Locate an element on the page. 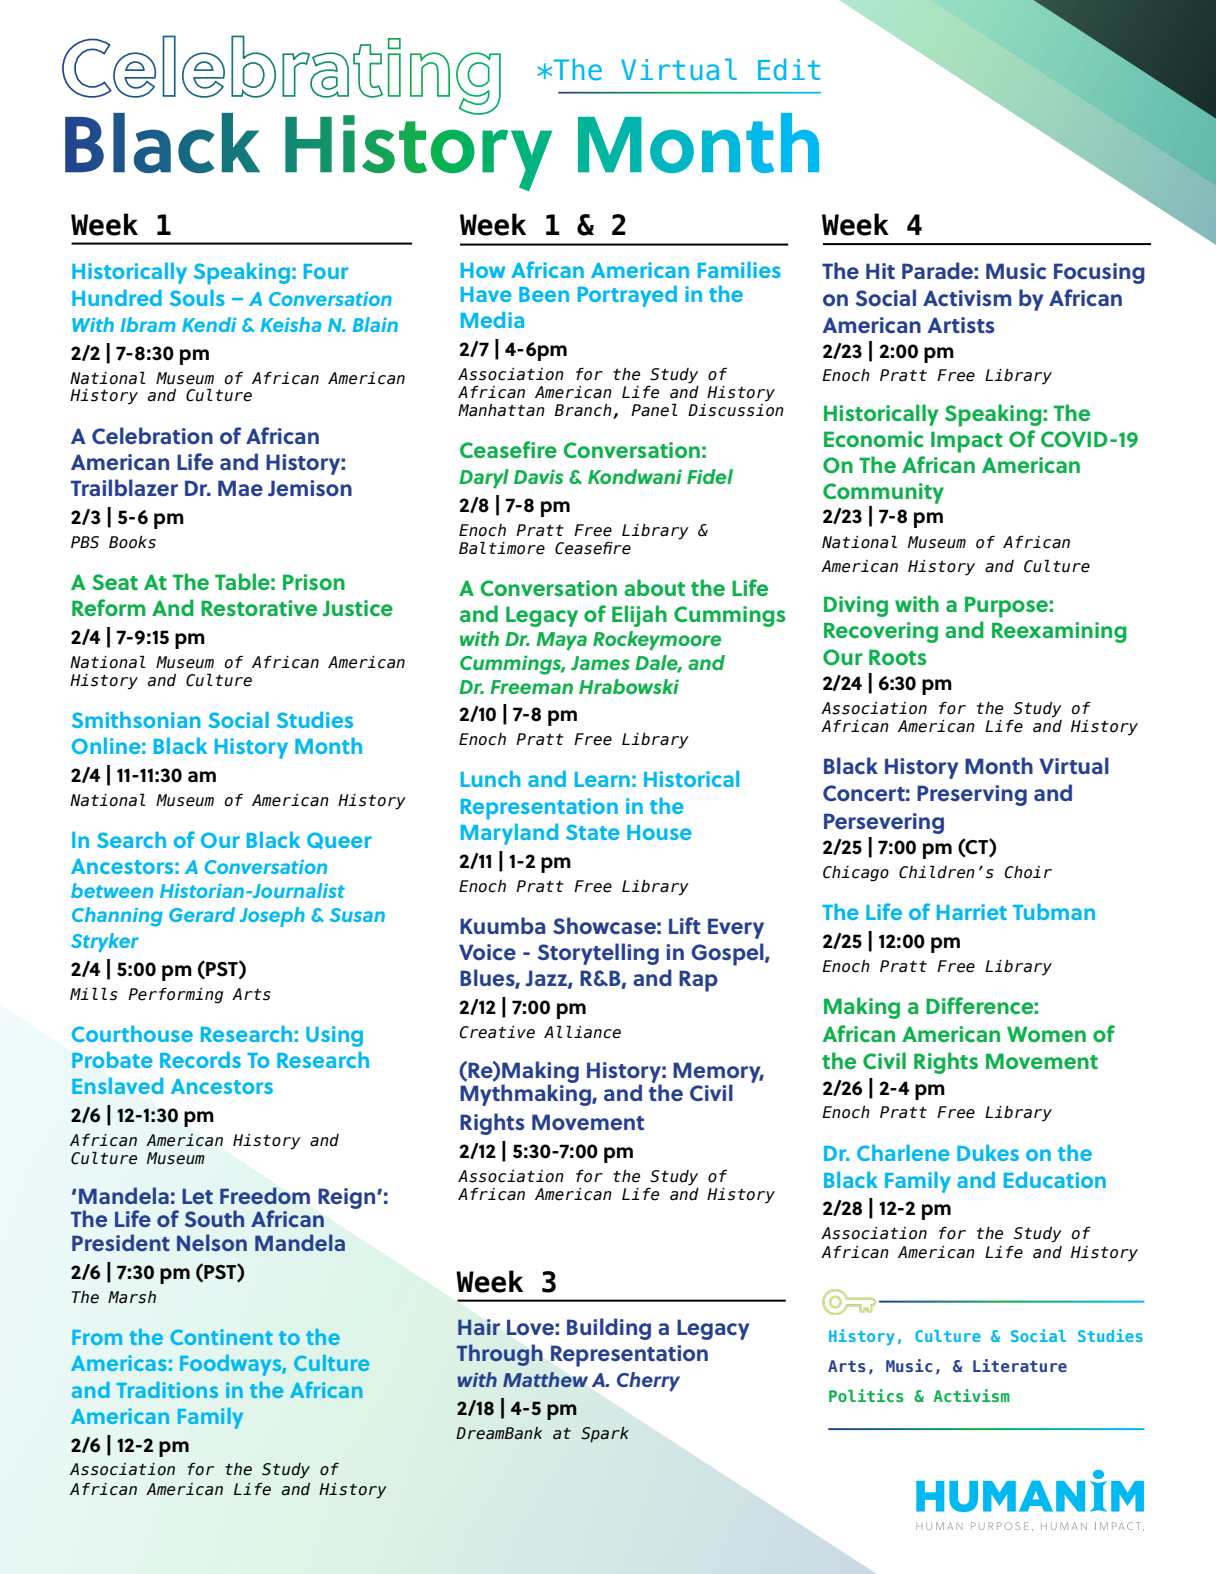 This document has height=1574, width=1216. Community is located at coordinates (883, 495).
